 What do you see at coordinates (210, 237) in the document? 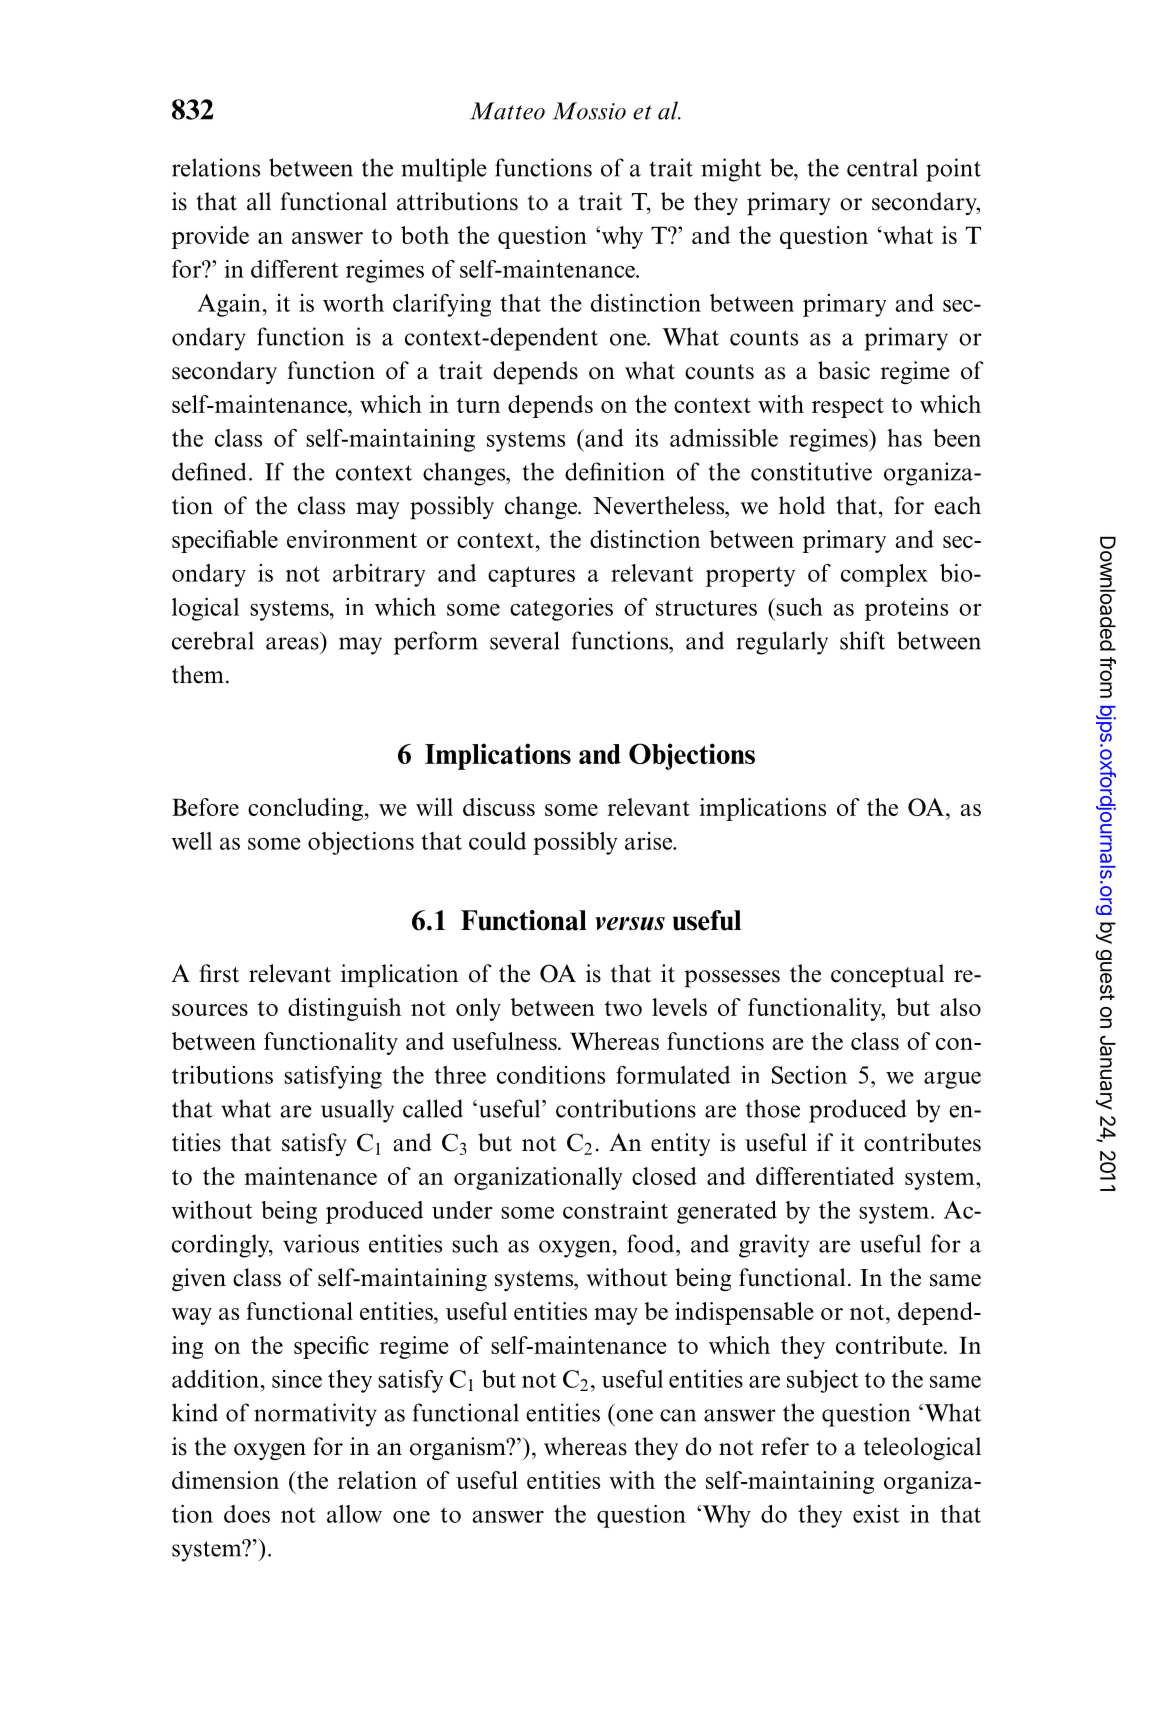
I see `provide` at bounding box center [210, 237].
